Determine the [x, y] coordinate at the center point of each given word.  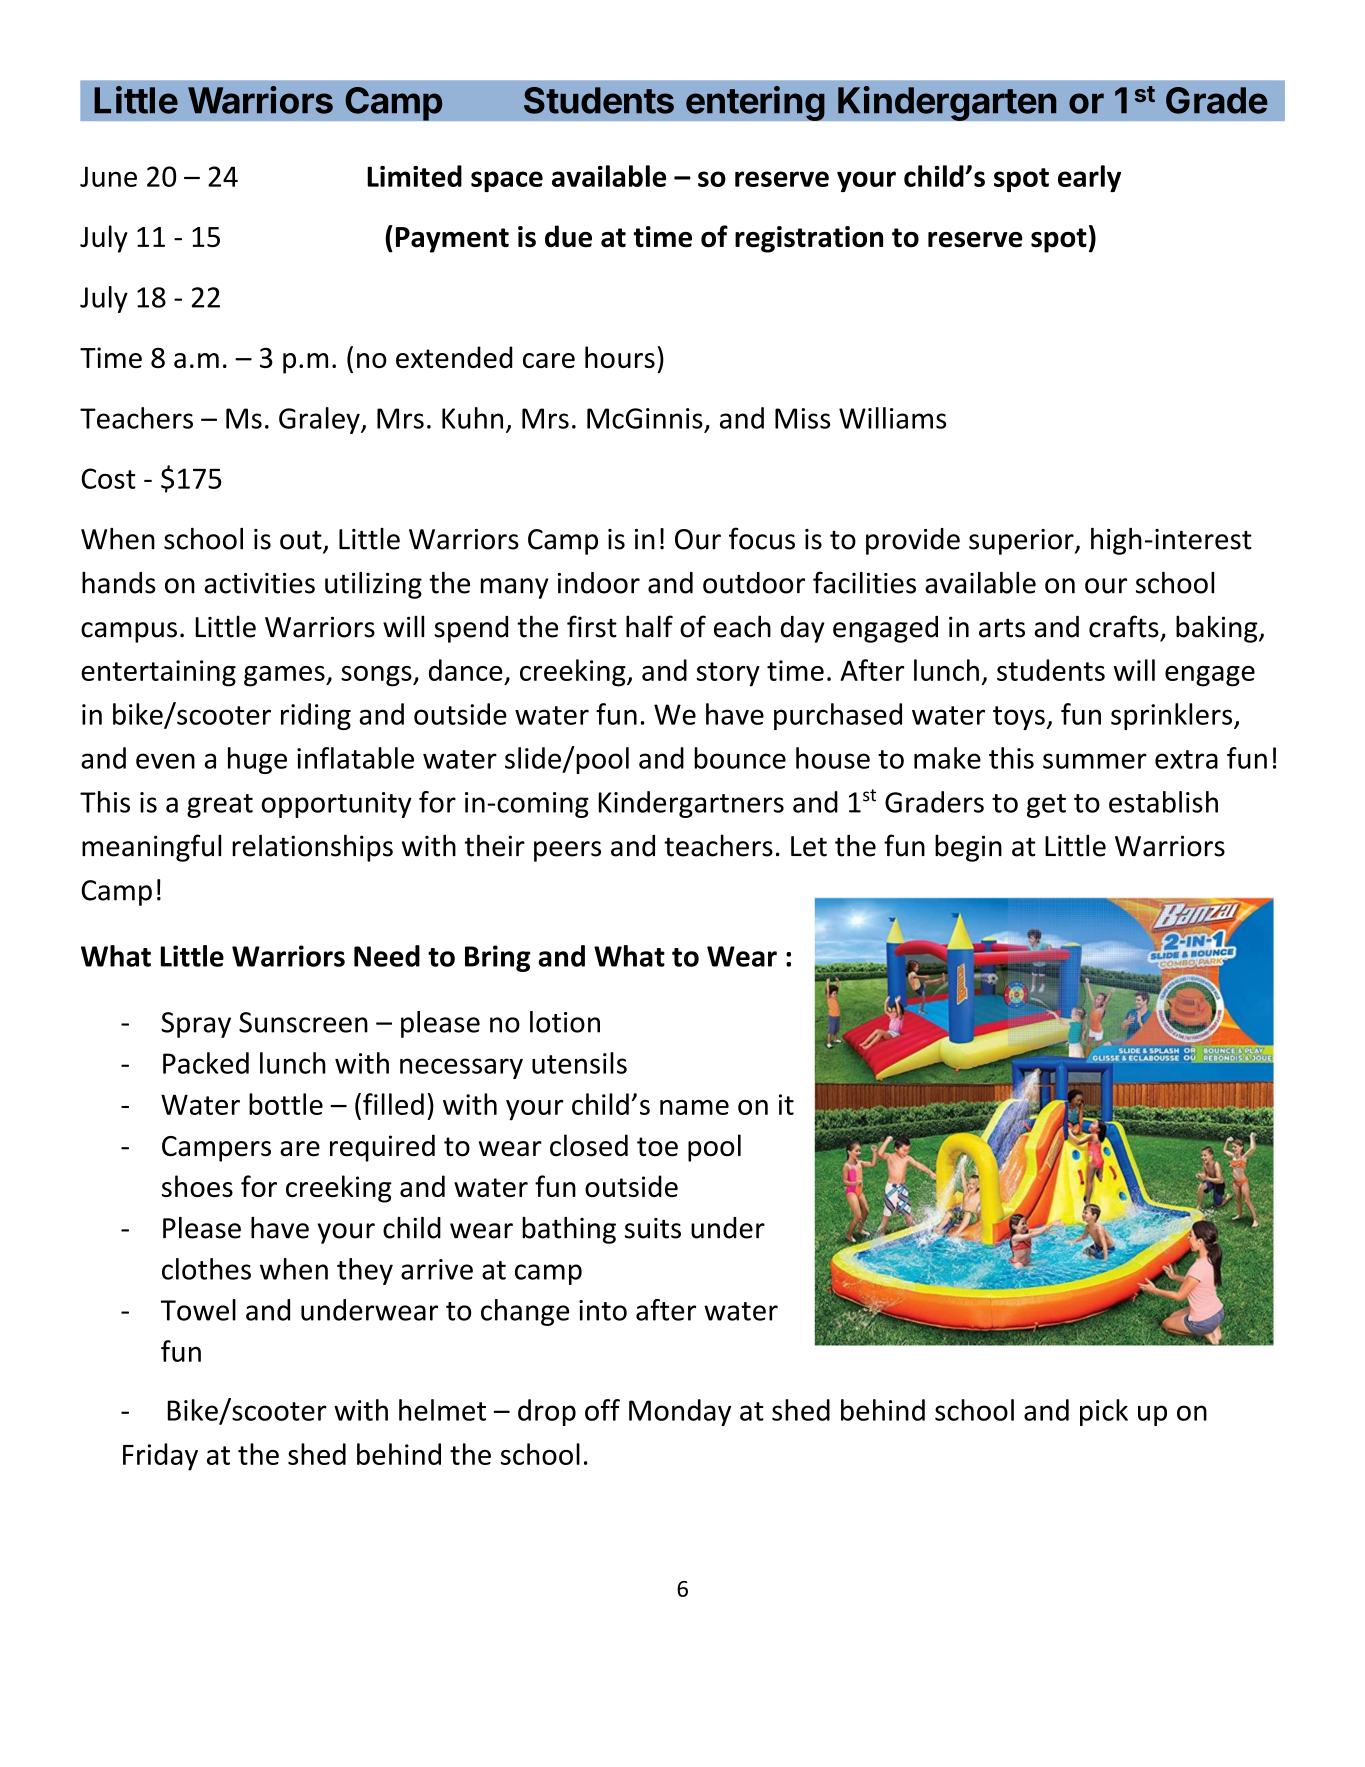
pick [1104, 1412]
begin [968, 848]
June [108, 176]
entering [755, 103]
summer [1095, 761]
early [1089, 178]
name [694, 1107]
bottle [286, 1104]
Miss [802, 418]
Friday [160, 1457]
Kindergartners [691, 804]
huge [257, 760]
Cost [109, 478]
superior [1022, 542]
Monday [680, 1412]
